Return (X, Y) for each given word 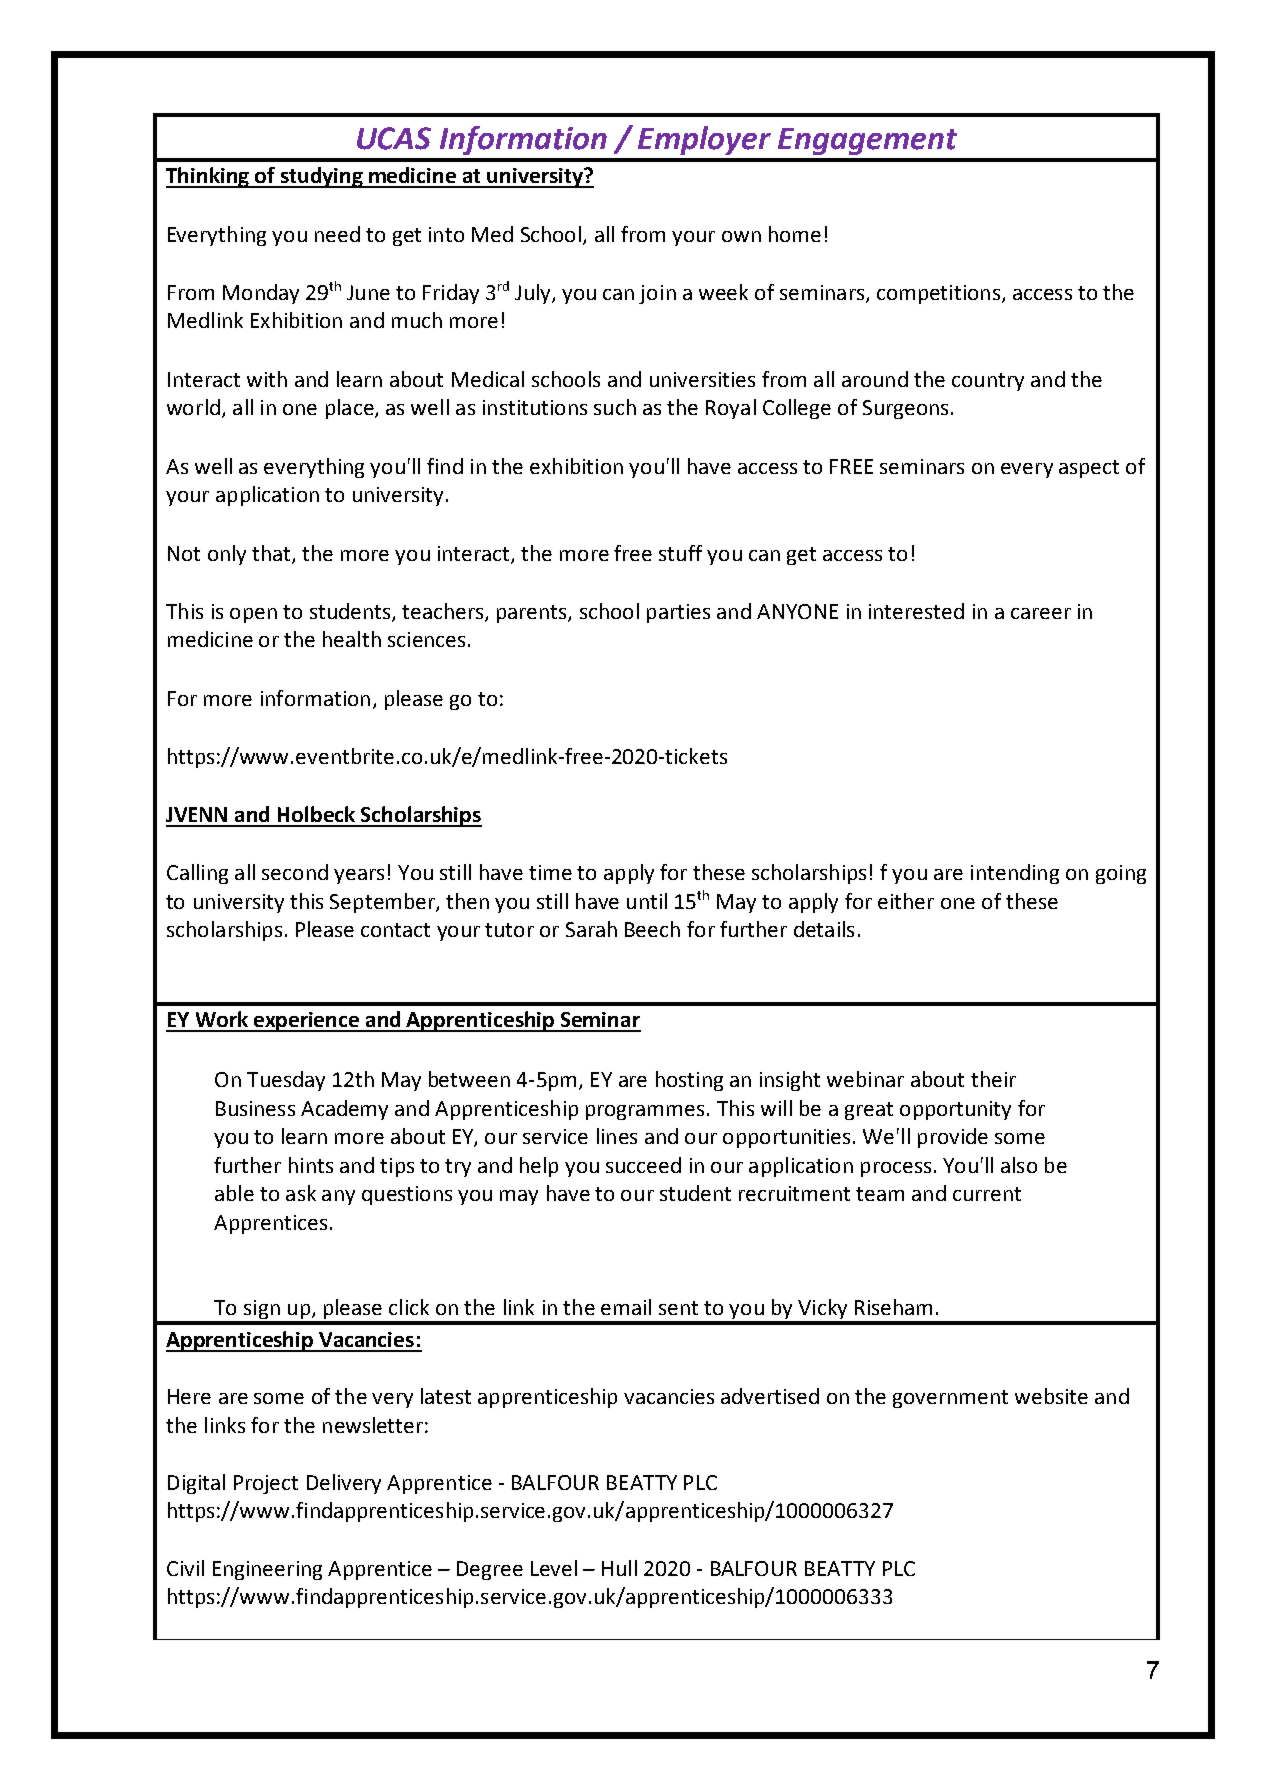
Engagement (867, 141)
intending (1015, 874)
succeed (643, 1165)
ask (301, 1193)
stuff (680, 553)
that (272, 554)
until (647, 901)
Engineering (267, 1570)
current (987, 1194)
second (295, 872)
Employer (704, 140)
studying (321, 177)
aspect (1089, 469)
